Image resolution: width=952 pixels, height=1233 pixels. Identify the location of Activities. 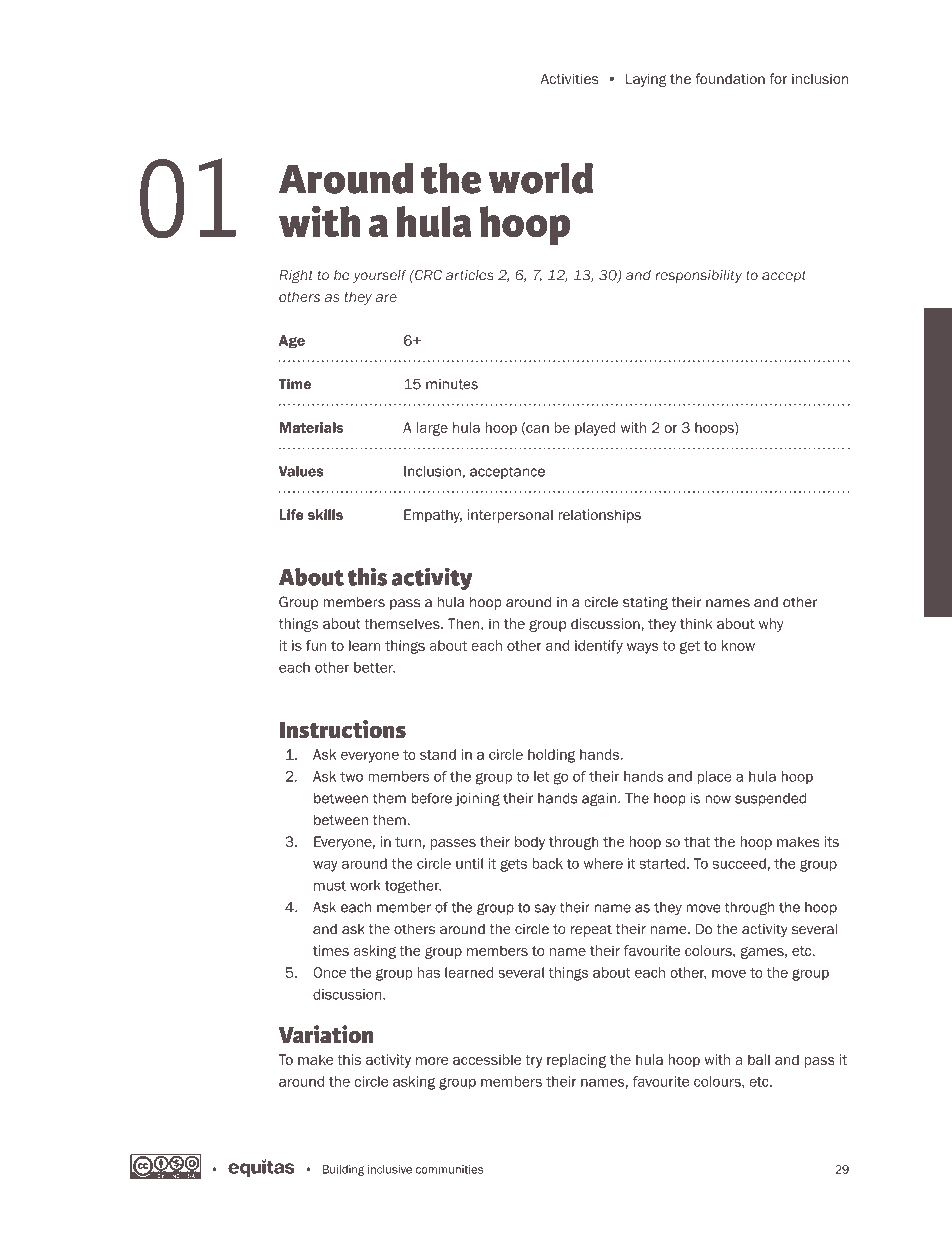
(570, 79).
